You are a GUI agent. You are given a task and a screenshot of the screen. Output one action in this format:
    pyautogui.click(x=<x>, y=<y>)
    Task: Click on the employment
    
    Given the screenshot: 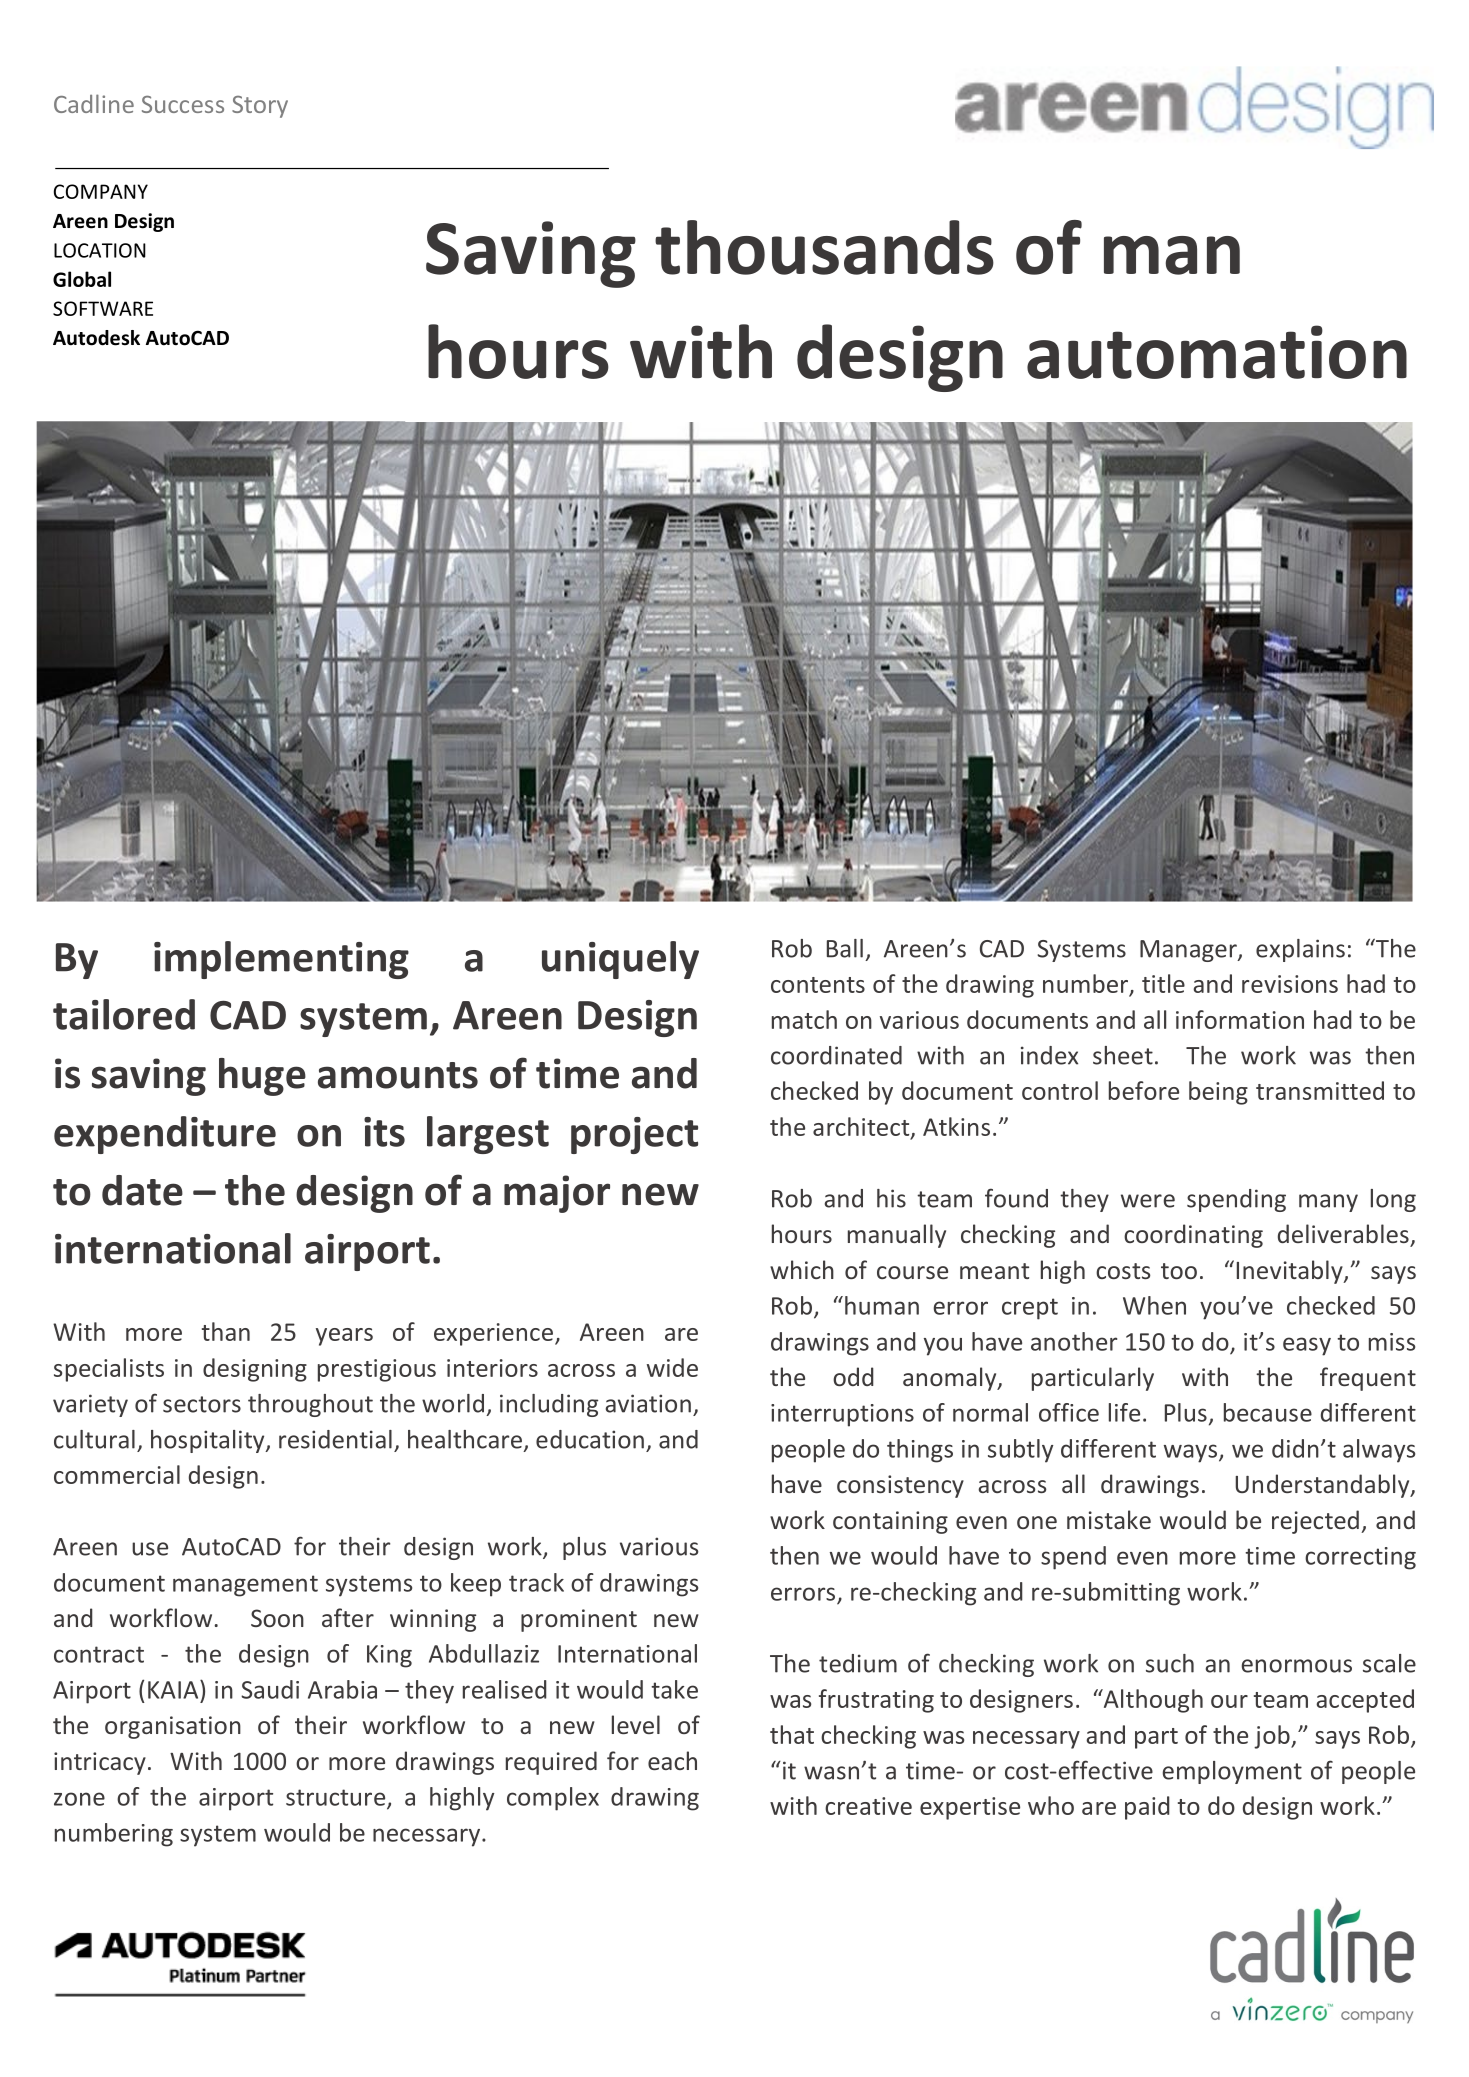 What is the action you would take?
    pyautogui.click(x=1232, y=1772)
